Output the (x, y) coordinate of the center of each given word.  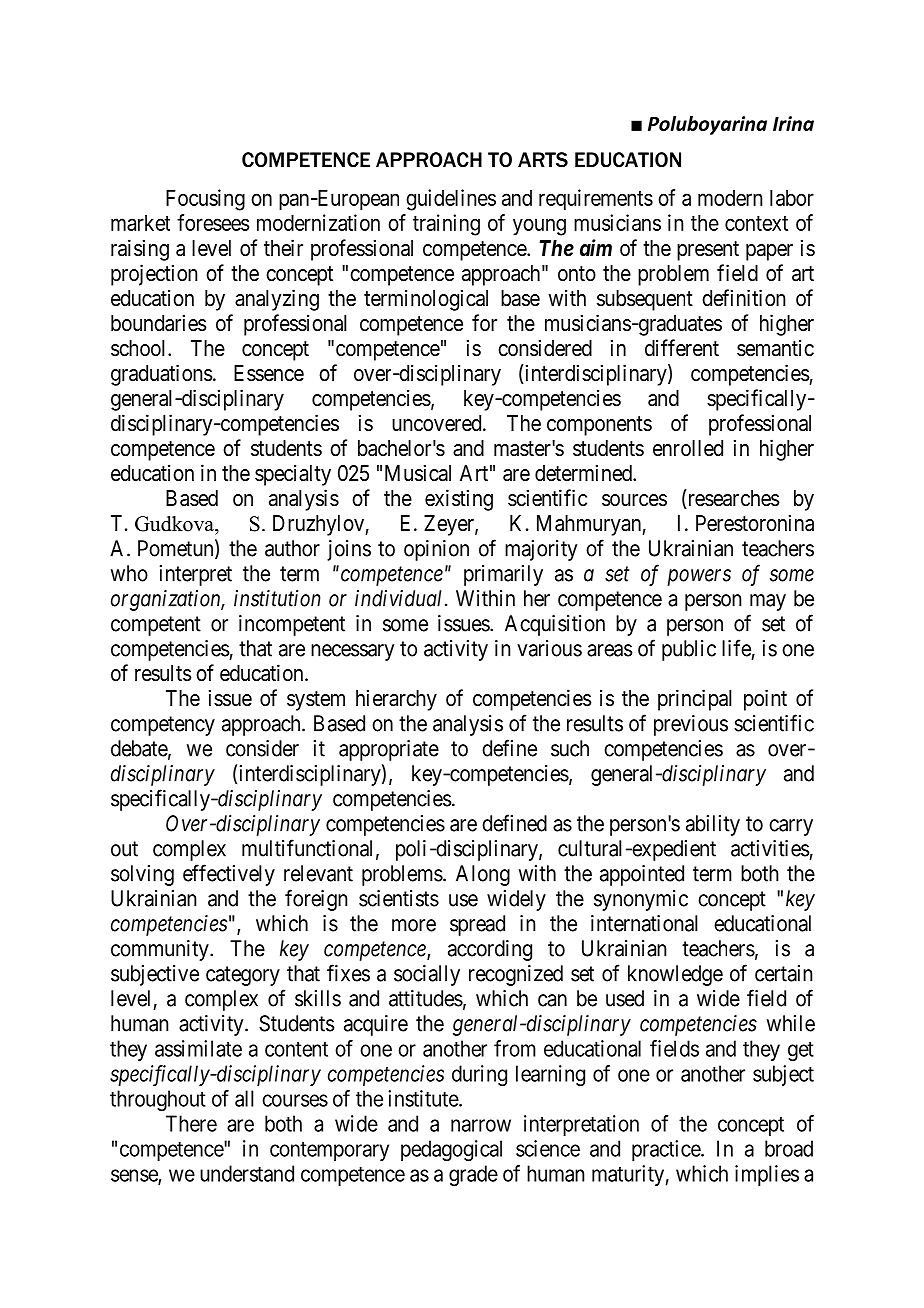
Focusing (205, 200)
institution (277, 598)
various (549, 648)
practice (667, 1150)
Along (483, 875)
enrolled (688, 448)
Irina (793, 123)
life (736, 648)
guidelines (451, 200)
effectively (229, 875)
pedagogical (451, 1150)
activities (770, 848)
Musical (418, 473)
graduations (162, 375)
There (191, 1123)
